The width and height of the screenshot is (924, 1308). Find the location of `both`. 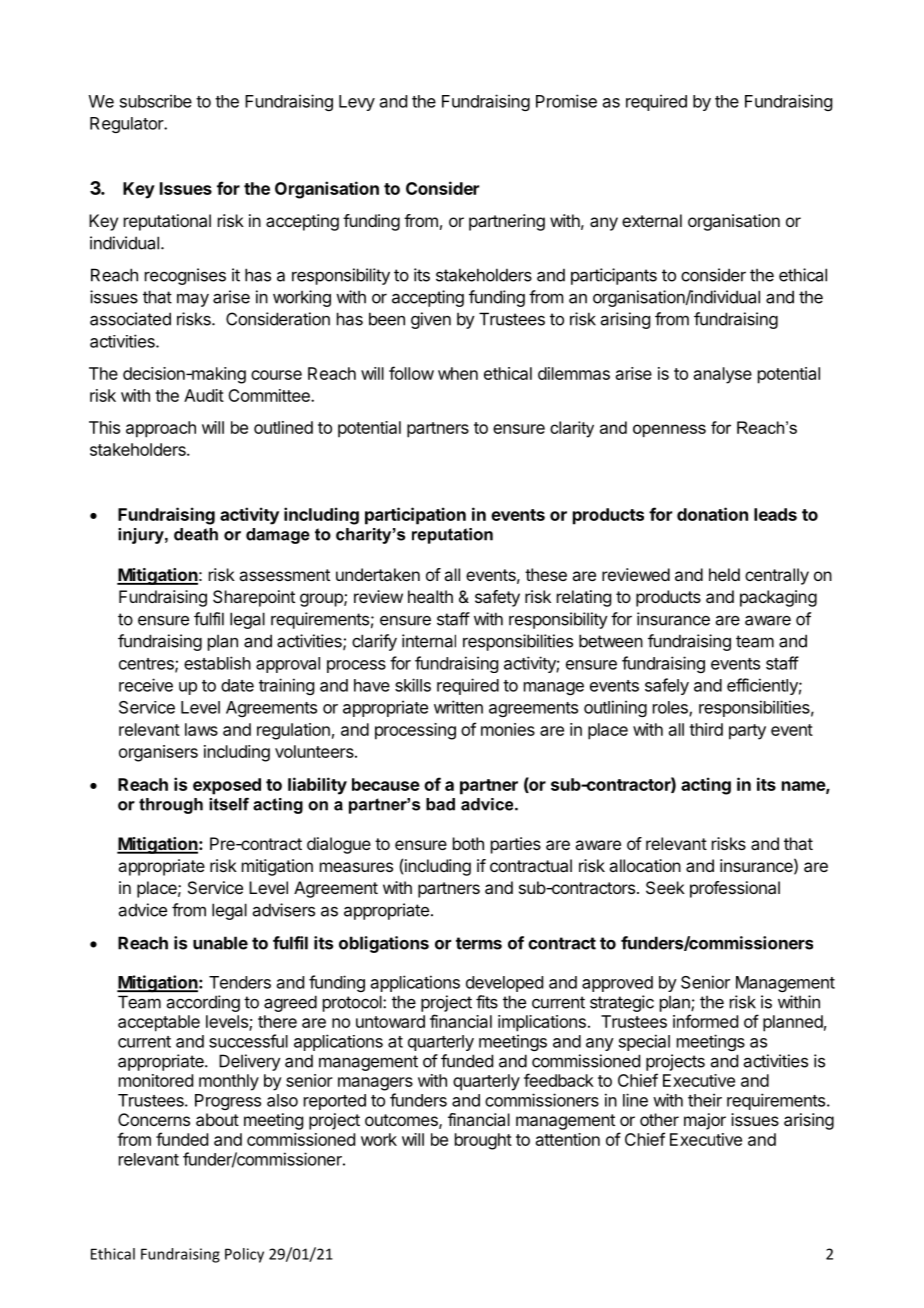

both is located at coordinates (468, 843).
